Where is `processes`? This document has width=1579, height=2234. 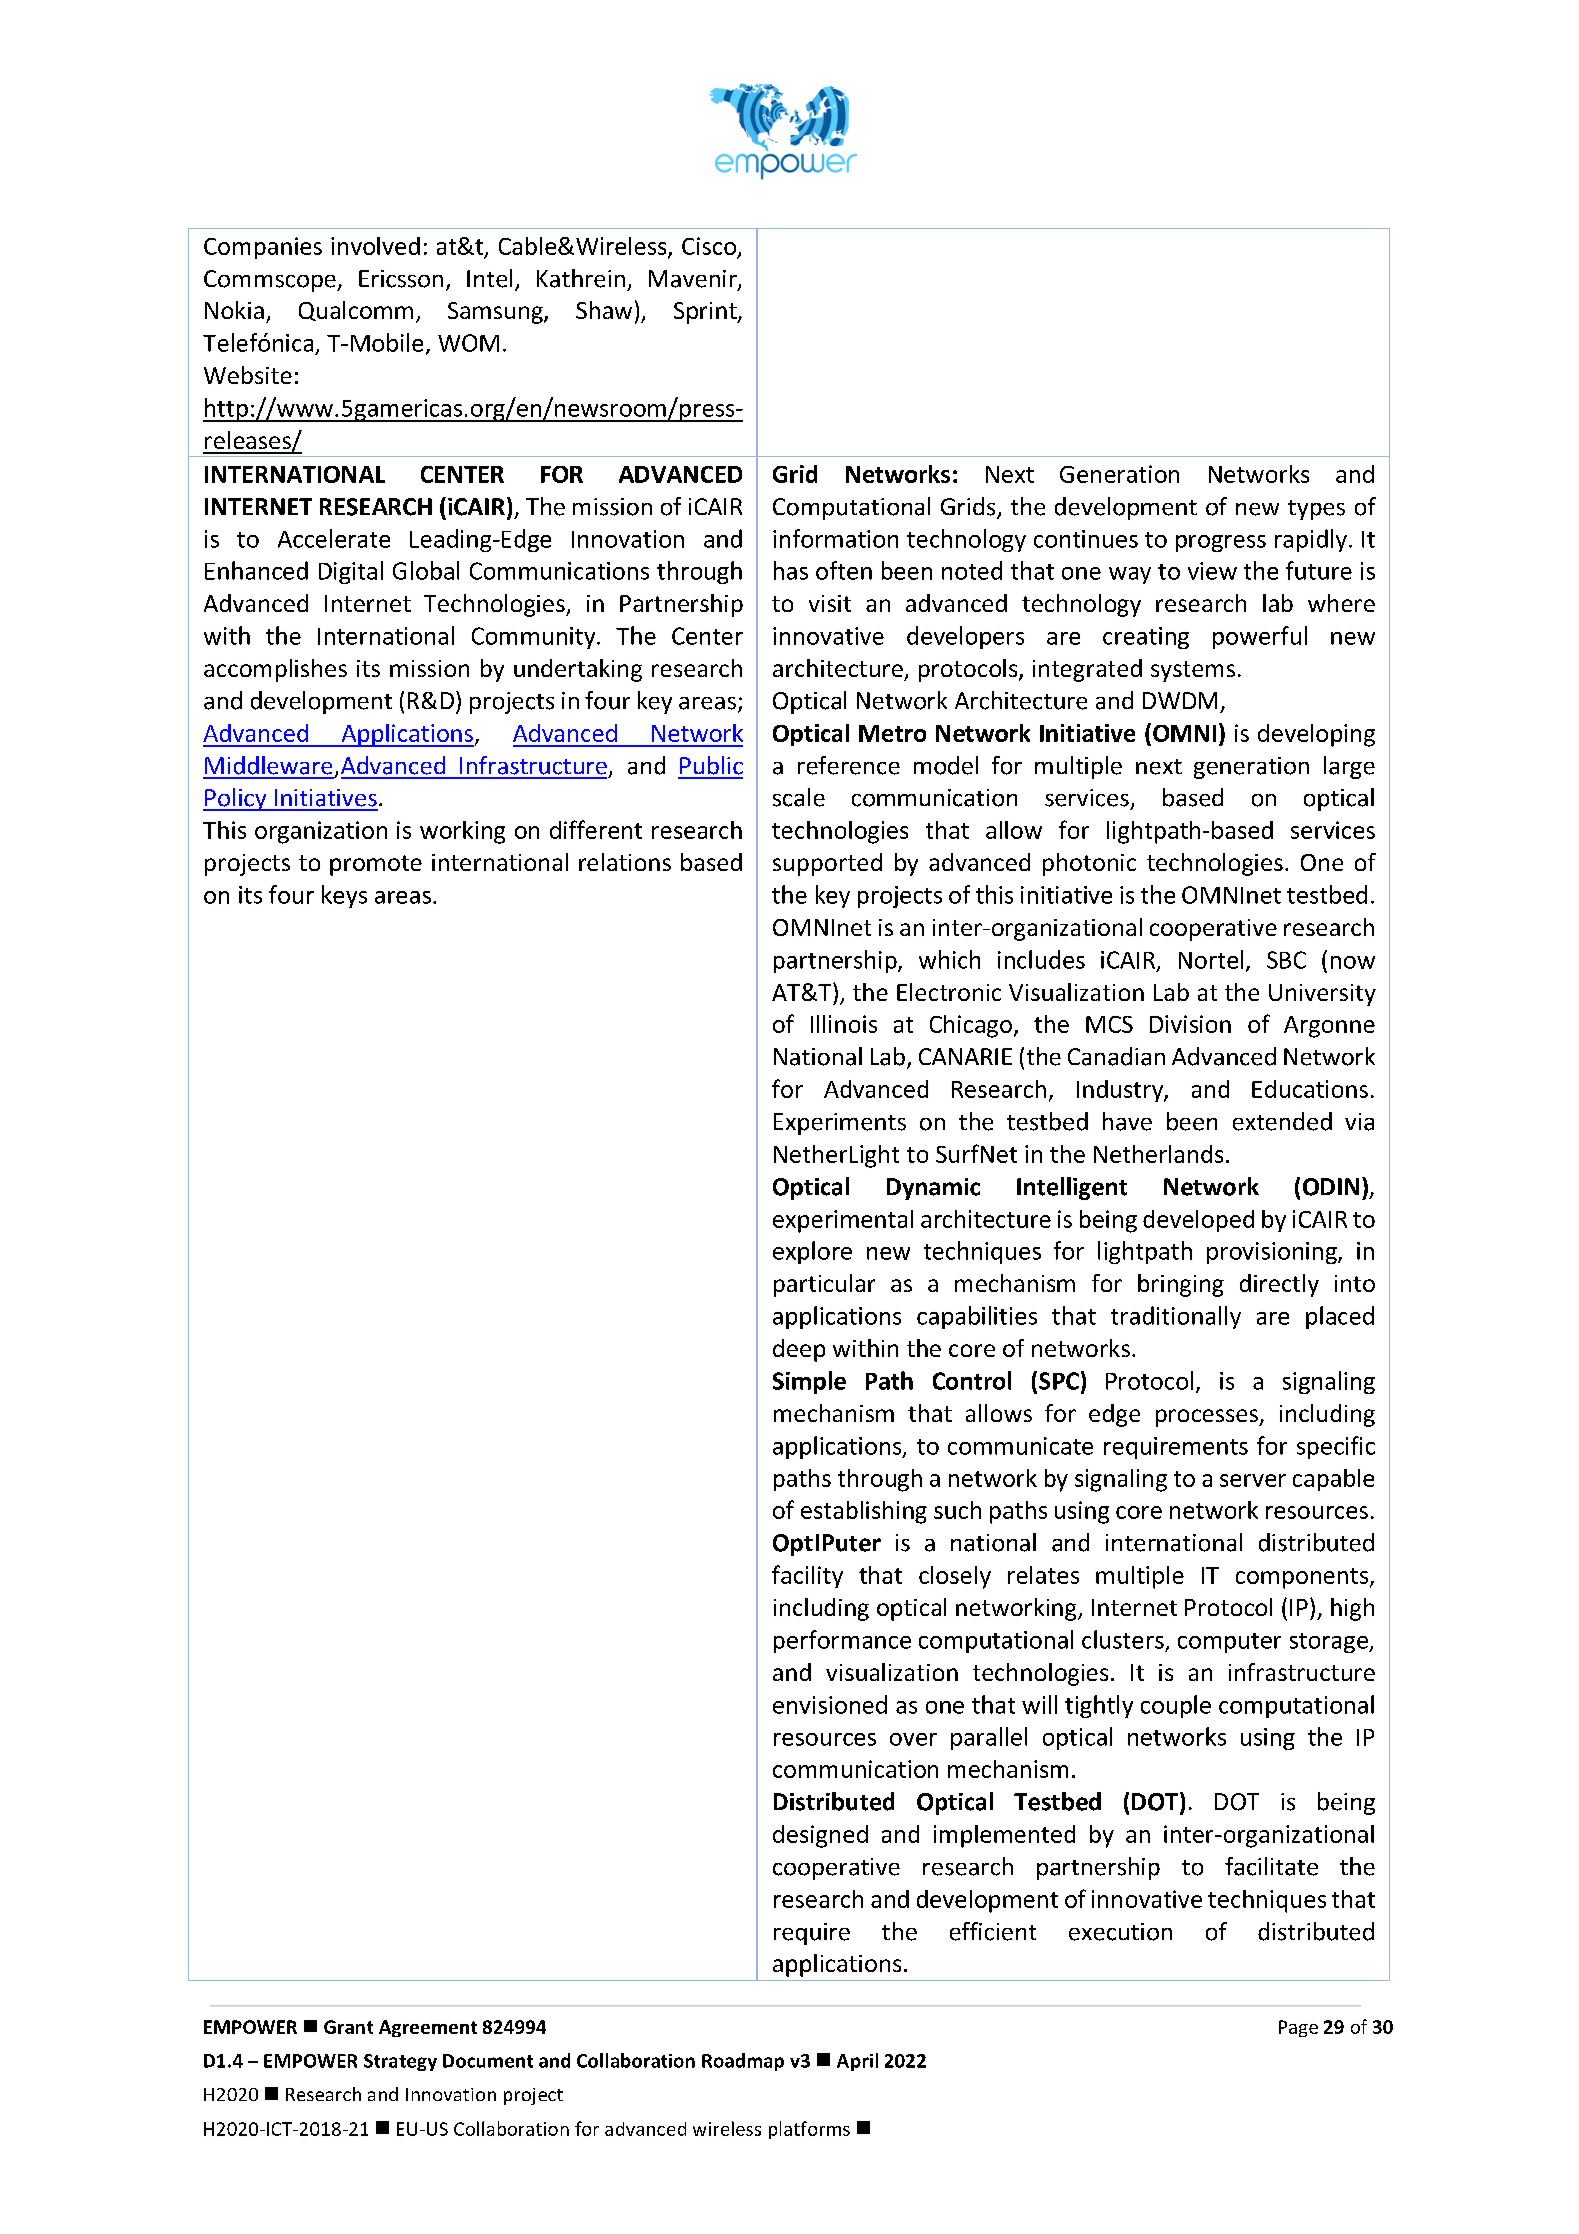
processes is located at coordinates (1208, 1418).
